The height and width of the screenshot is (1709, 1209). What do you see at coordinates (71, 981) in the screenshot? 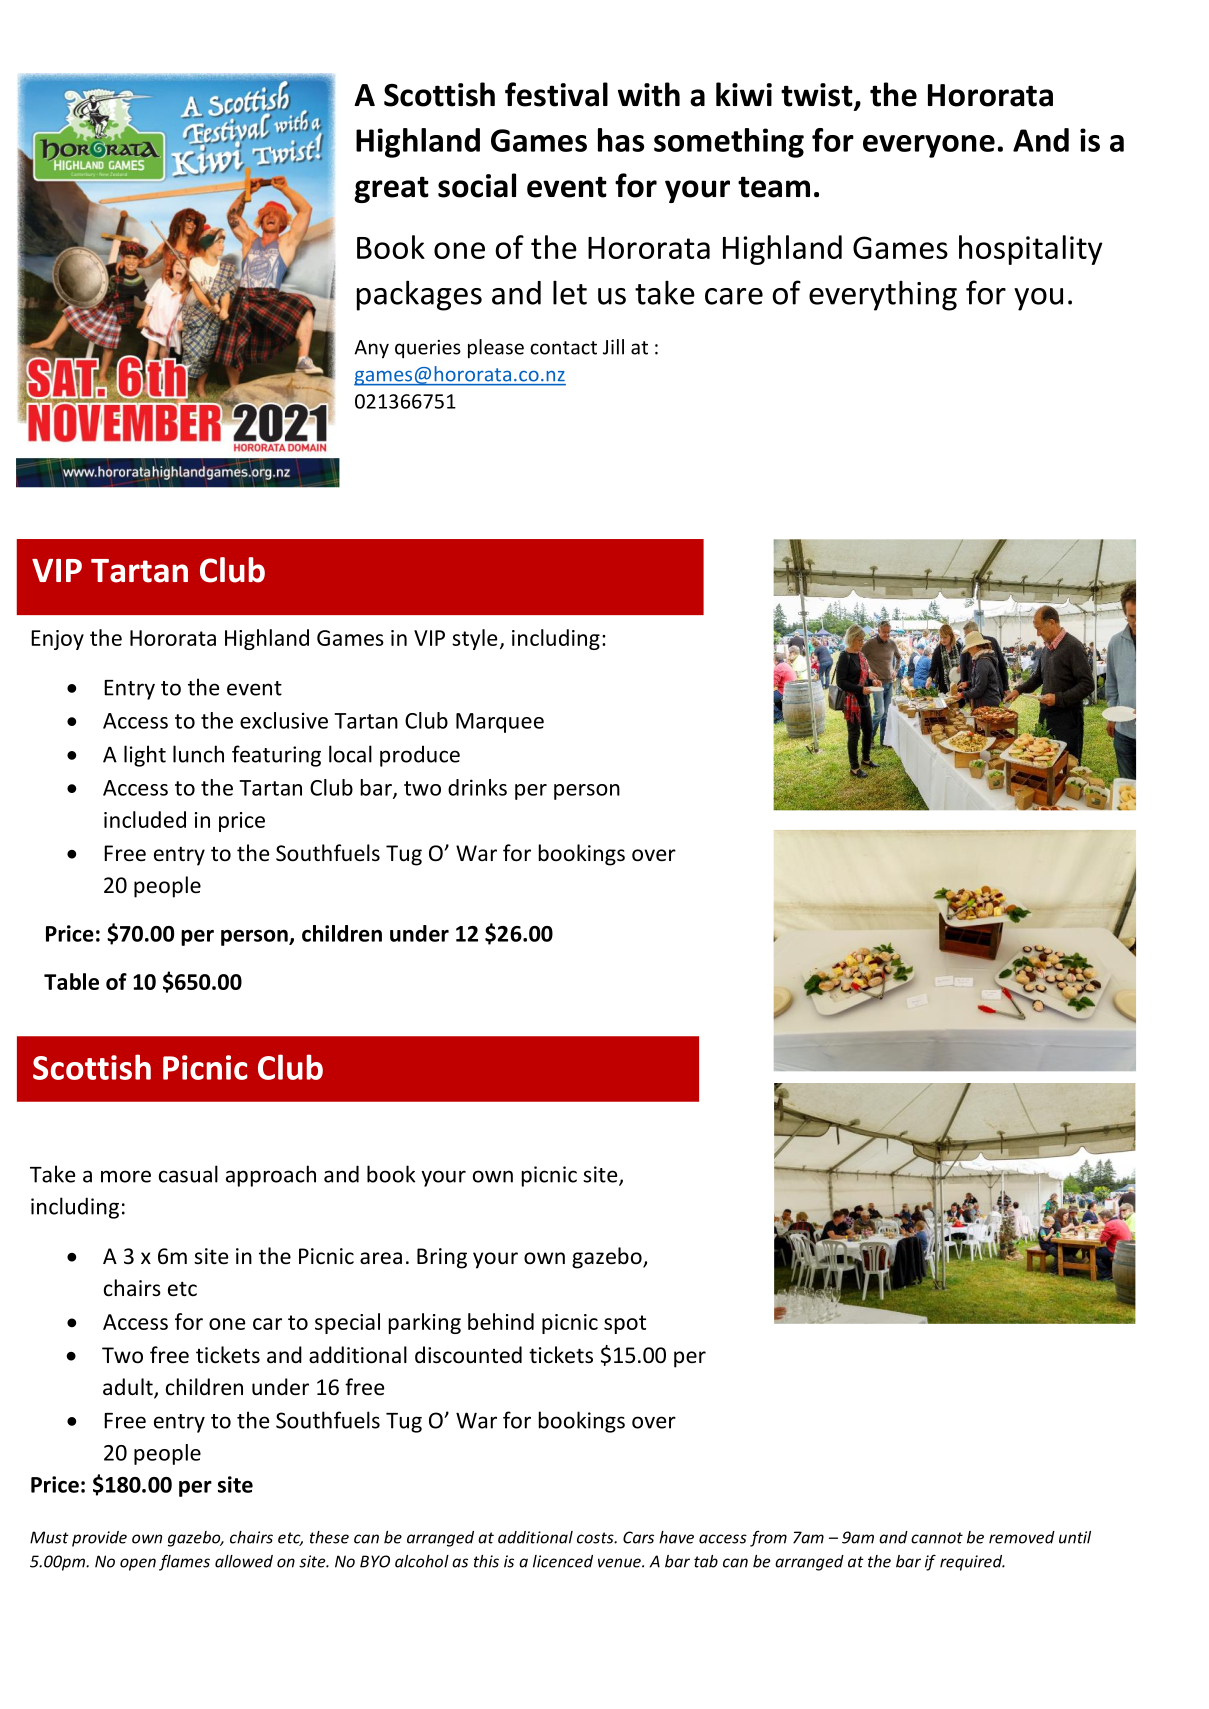
I see `Table` at bounding box center [71, 981].
